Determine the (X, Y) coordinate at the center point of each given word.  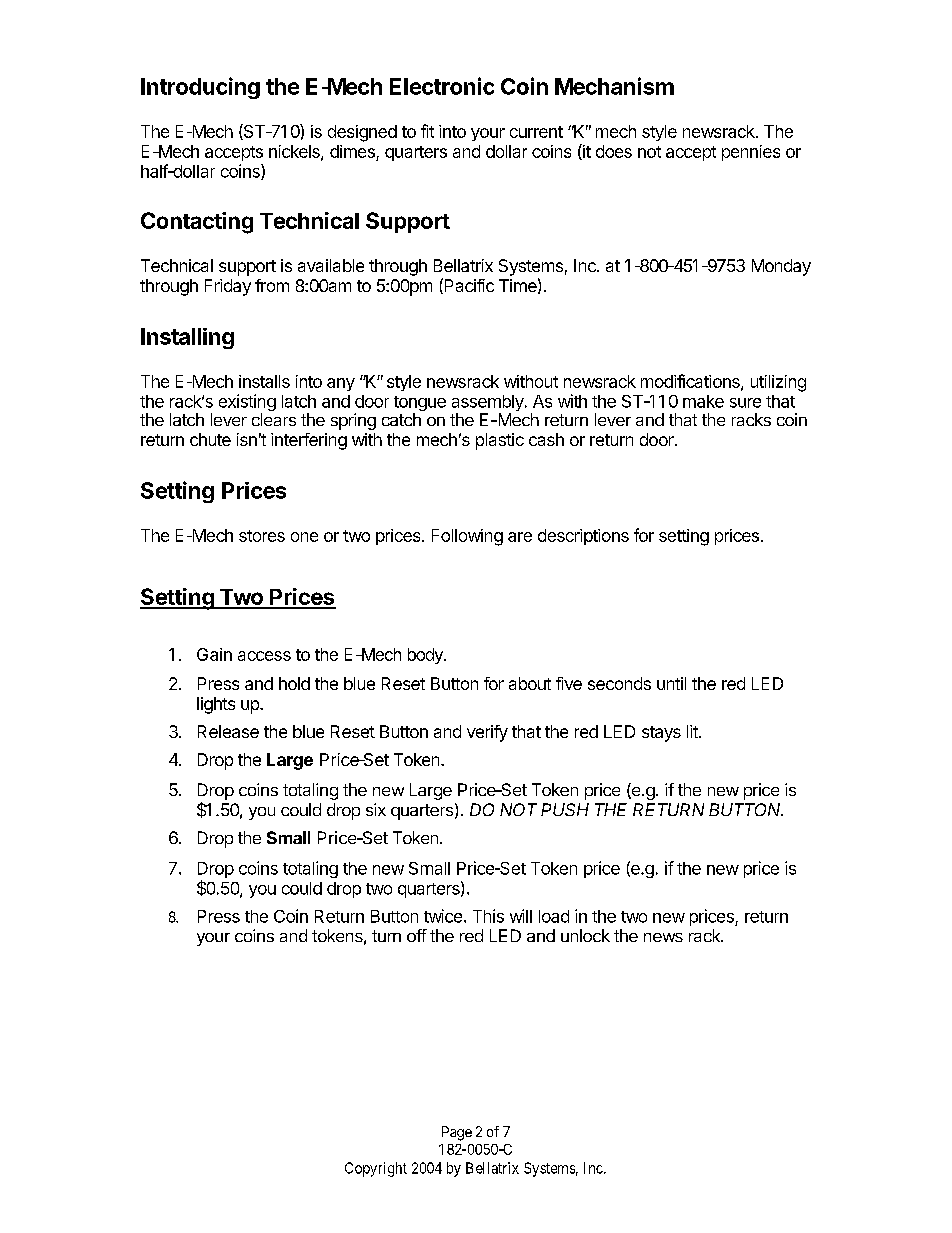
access (264, 656)
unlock (585, 935)
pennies (751, 153)
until (671, 683)
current (536, 132)
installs (264, 381)
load (554, 916)
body (426, 656)
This (488, 916)
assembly (489, 404)
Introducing (200, 88)
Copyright (376, 1169)
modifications (691, 382)
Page (457, 1133)
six (376, 809)
